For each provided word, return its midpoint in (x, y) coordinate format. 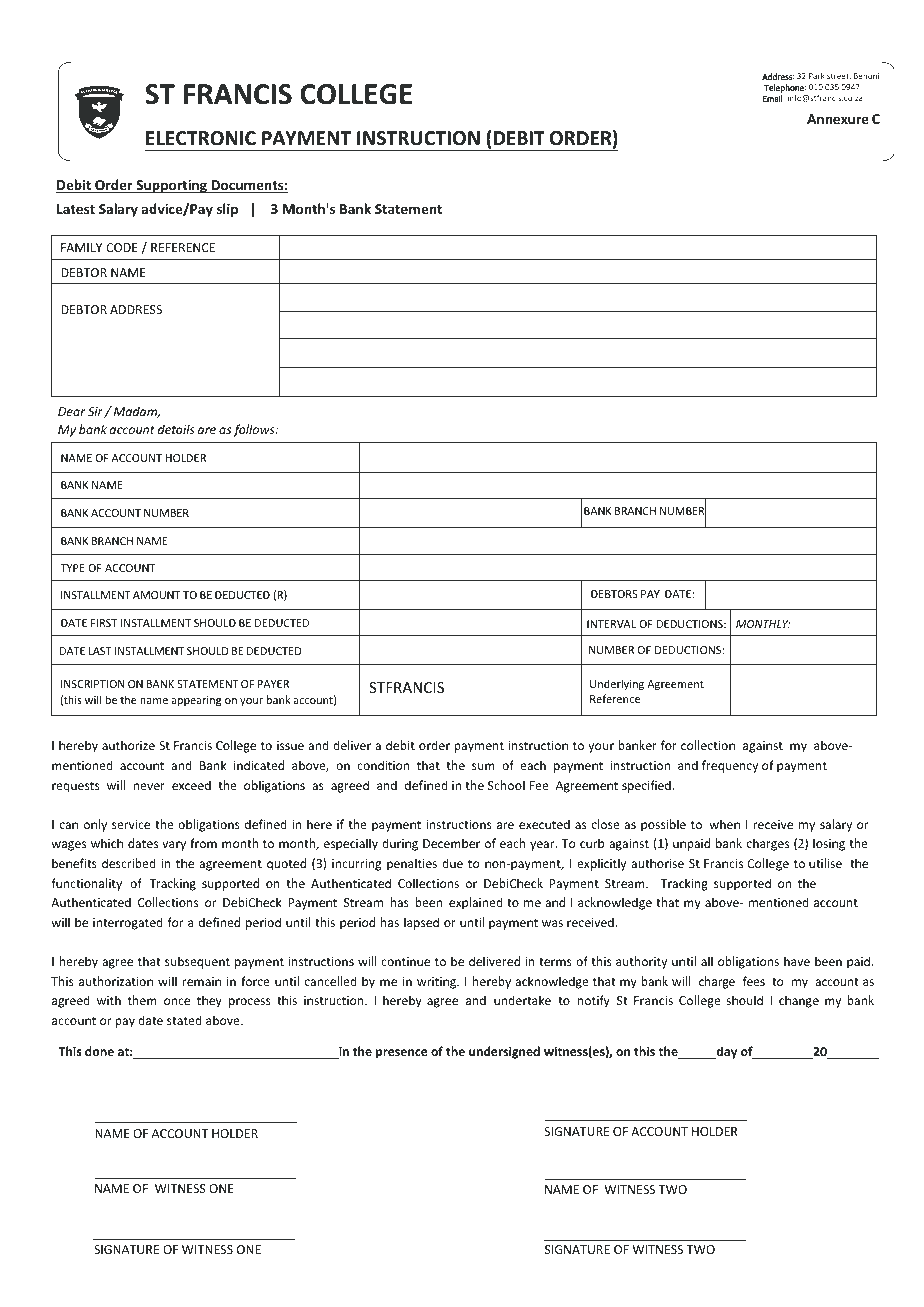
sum (483, 766)
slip (227, 210)
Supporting (171, 186)
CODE (122, 247)
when (725, 824)
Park (817, 76)
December (451, 843)
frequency (730, 766)
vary (174, 846)
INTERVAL (611, 624)
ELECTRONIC (201, 138)
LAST (100, 651)
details (176, 429)
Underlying (617, 684)
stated (184, 1020)
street (839, 76)
